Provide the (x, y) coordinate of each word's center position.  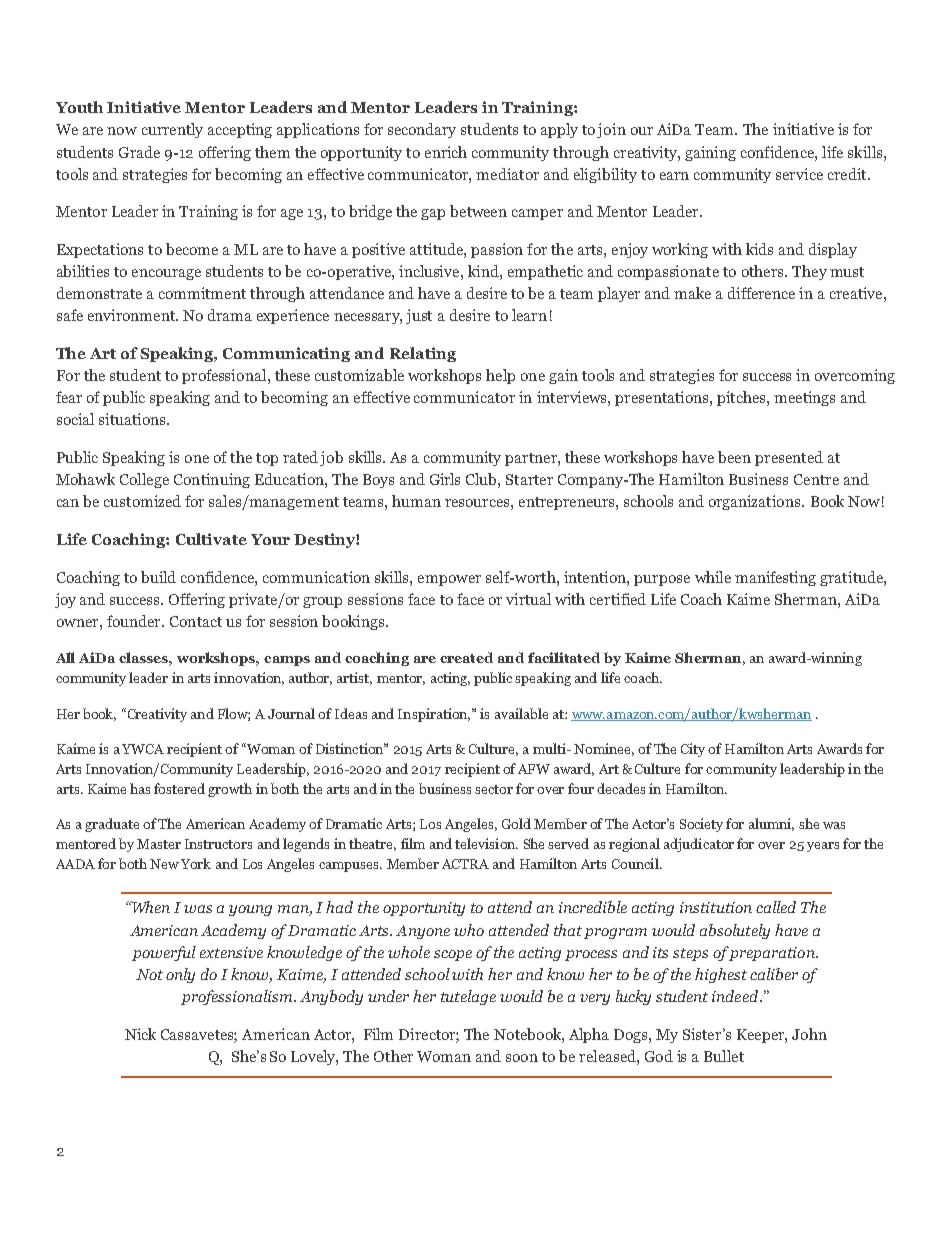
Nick (140, 1034)
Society (701, 825)
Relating (423, 354)
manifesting (775, 578)
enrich (446, 152)
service (799, 174)
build (158, 577)
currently (172, 130)
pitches (742, 398)
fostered (179, 788)
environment (133, 315)
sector (494, 789)
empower (449, 580)
